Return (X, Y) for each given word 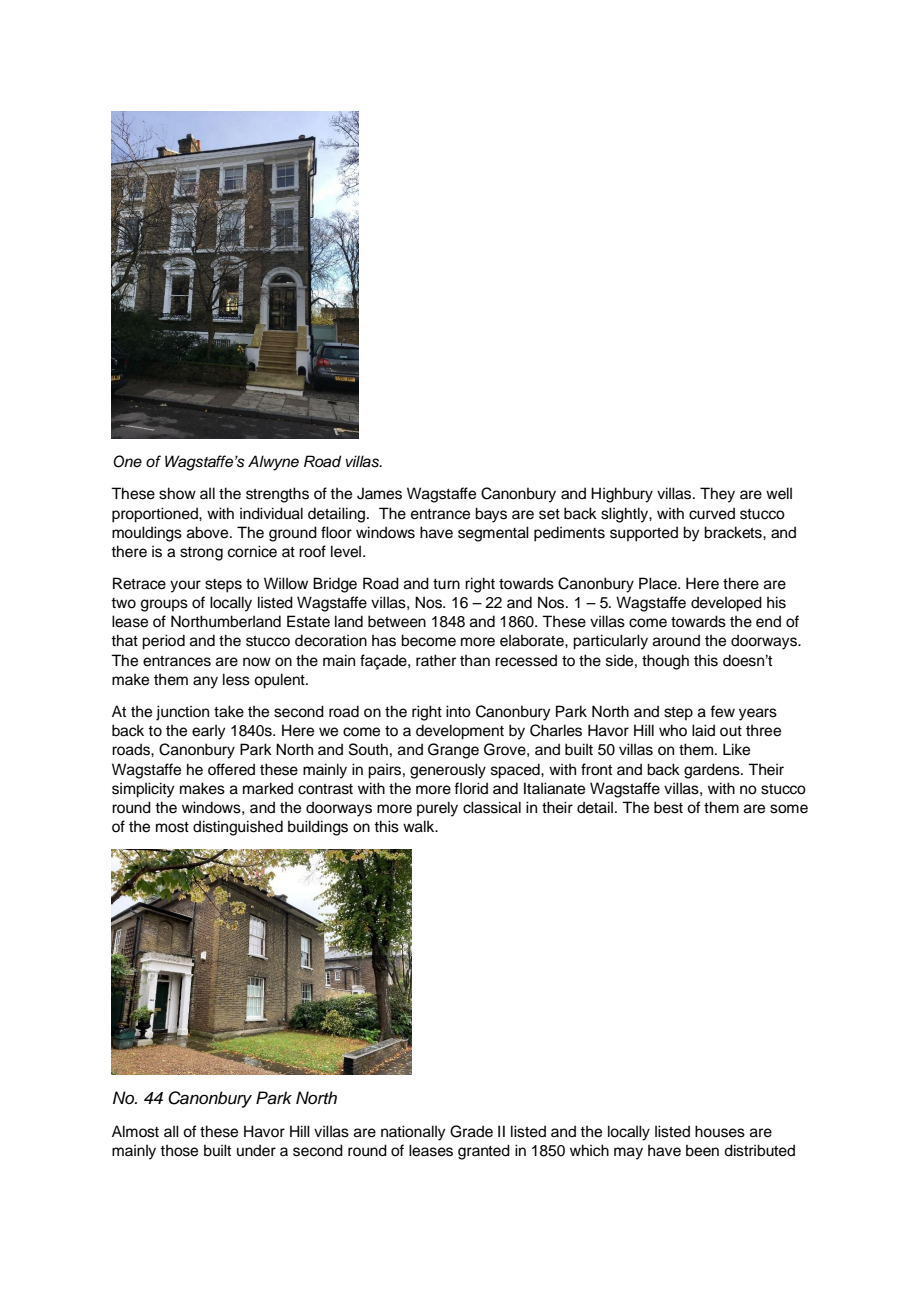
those (179, 1151)
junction (182, 713)
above (209, 532)
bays (491, 515)
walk (420, 826)
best (668, 807)
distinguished (238, 828)
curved (712, 513)
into (458, 711)
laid (703, 730)
